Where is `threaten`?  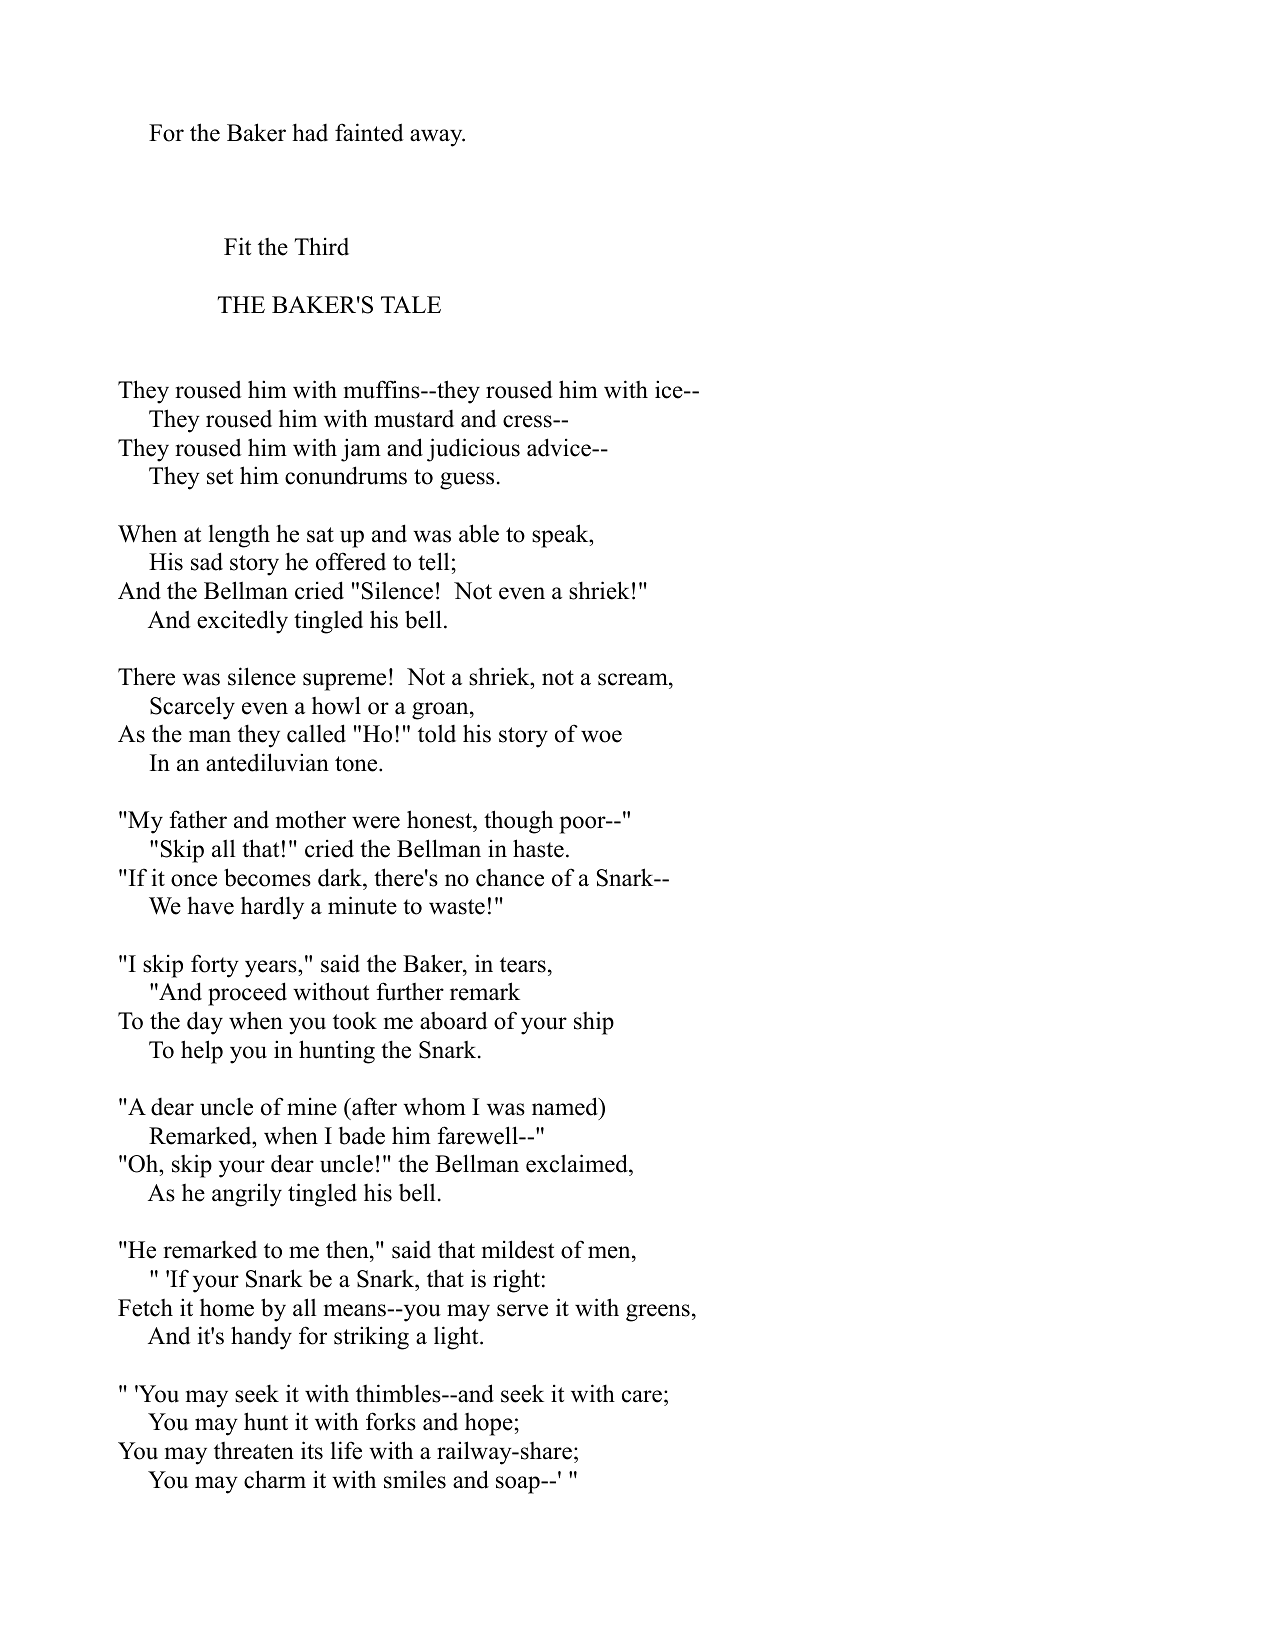 threaten is located at coordinates (254, 1451).
